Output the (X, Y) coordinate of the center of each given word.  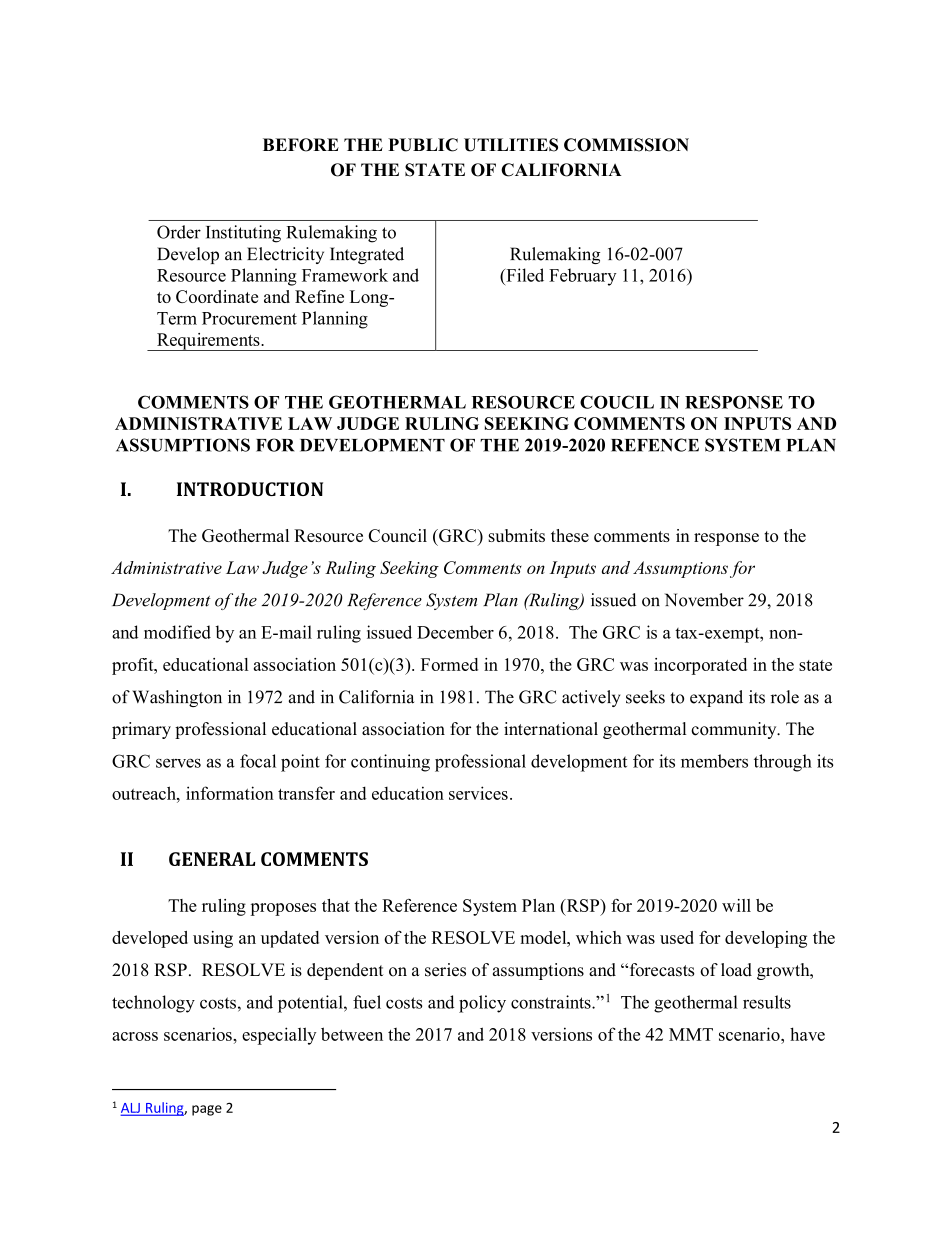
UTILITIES (511, 145)
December (455, 632)
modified (177, 632)
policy (482, 1004)
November (704, 600)
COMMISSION (626, 145)
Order (179, 232)
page (207, 1110)
